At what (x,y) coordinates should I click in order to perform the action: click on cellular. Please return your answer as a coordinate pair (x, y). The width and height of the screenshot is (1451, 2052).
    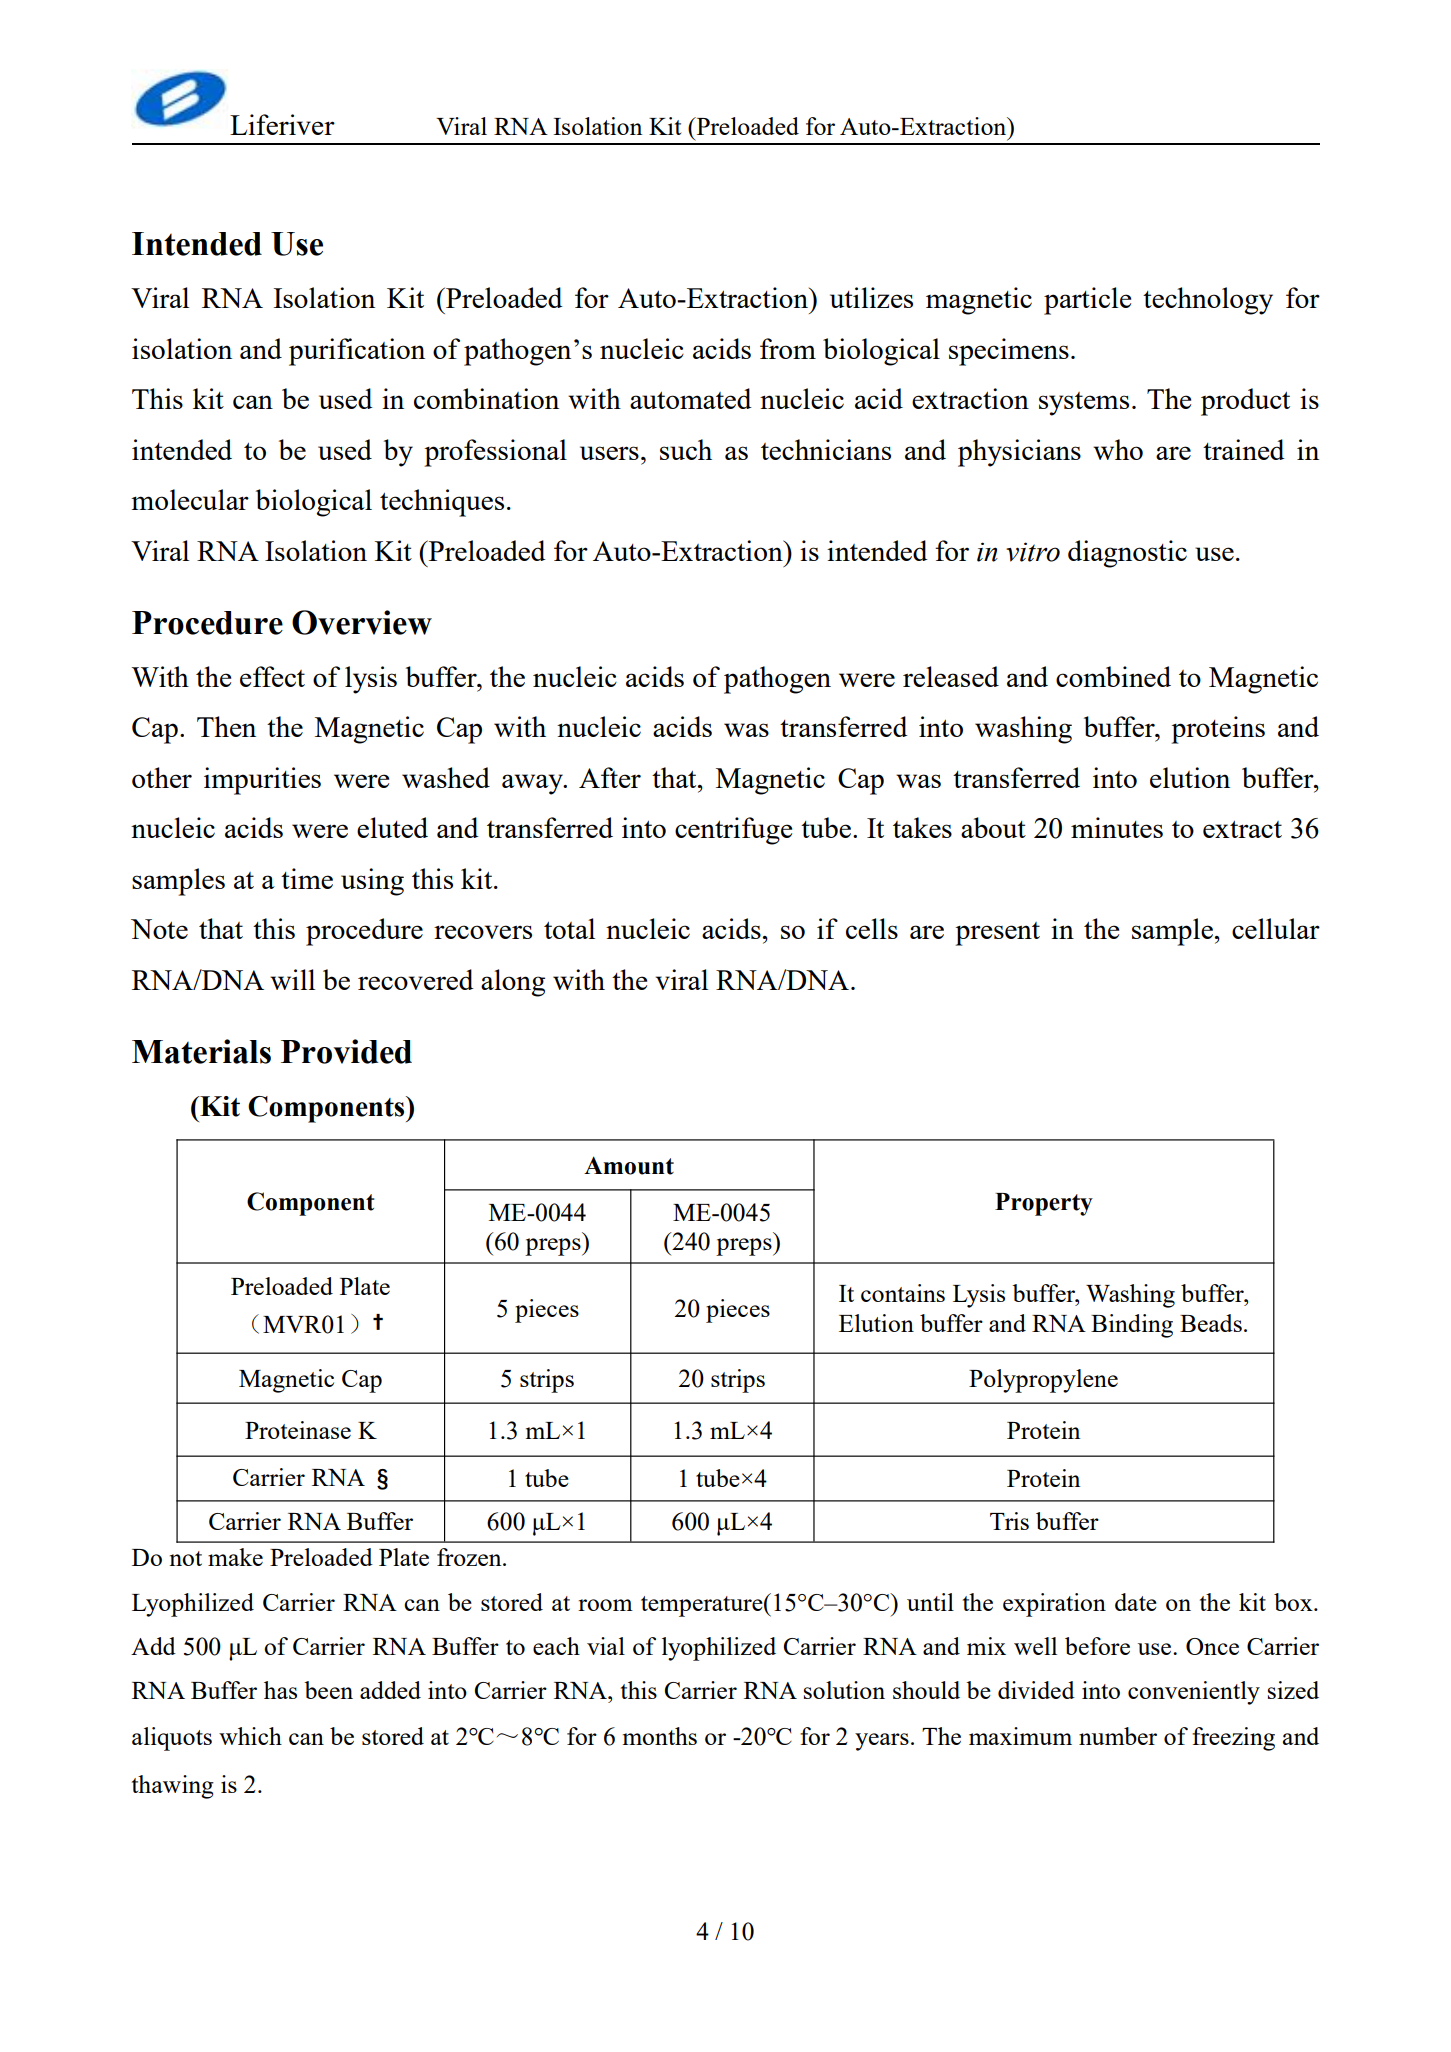
    Looking at the image, I should click on (1276, 928).
